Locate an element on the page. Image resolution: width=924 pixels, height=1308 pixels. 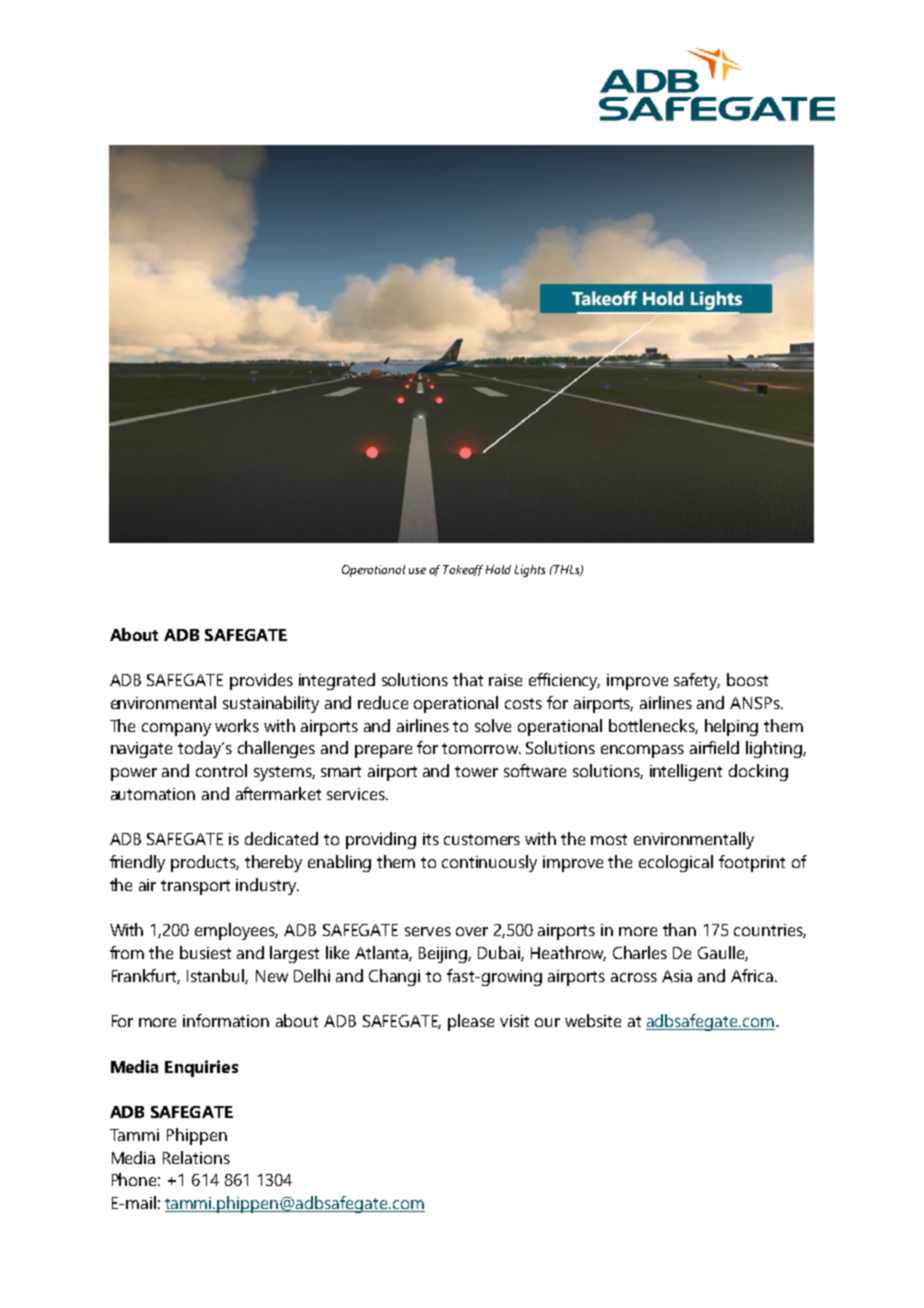
ecological is located at coordinates (676, 863).
